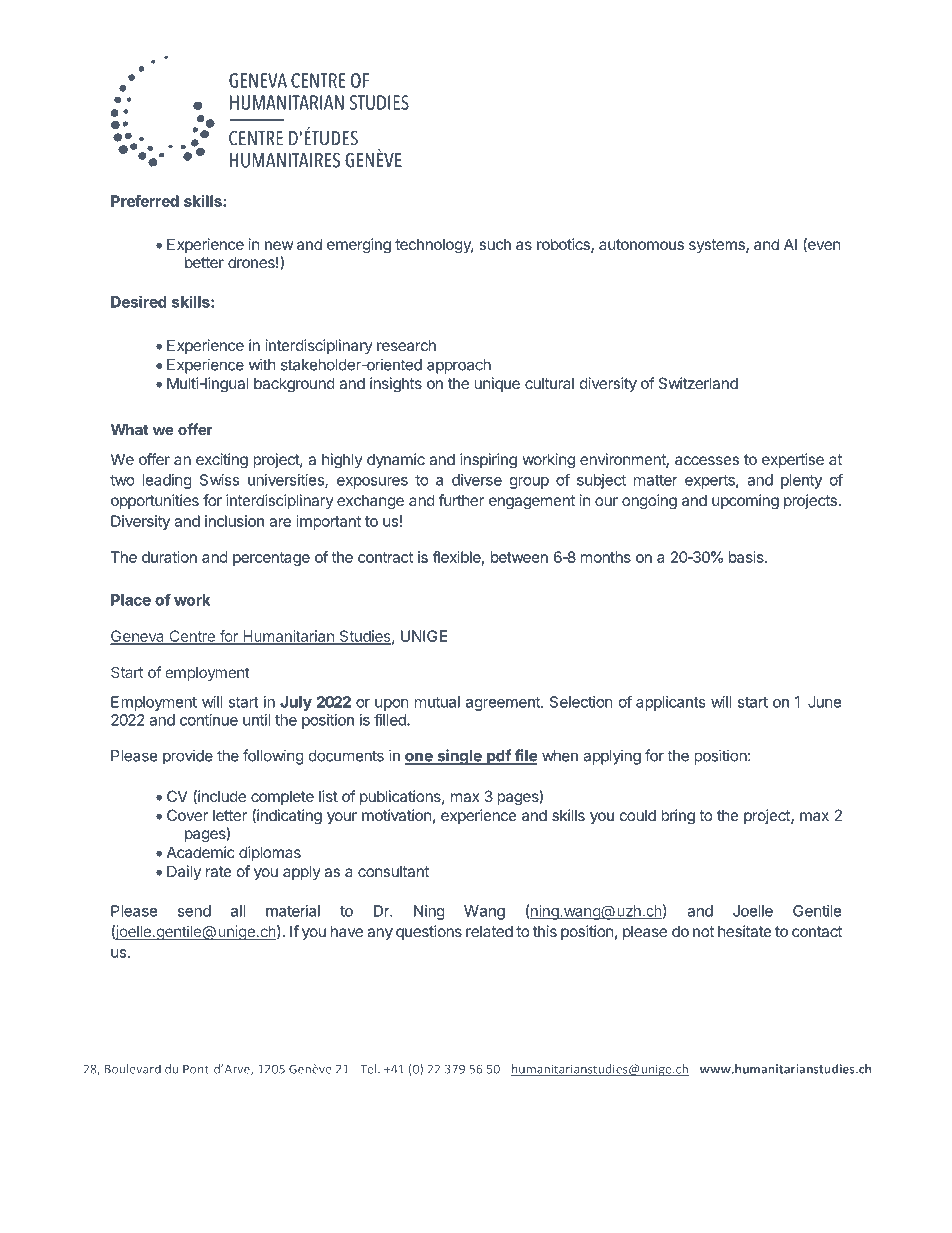  What do you see at coordinates (133, 1069) in the image?
I see `Boulevard` at bounding box center [133, 1069].
